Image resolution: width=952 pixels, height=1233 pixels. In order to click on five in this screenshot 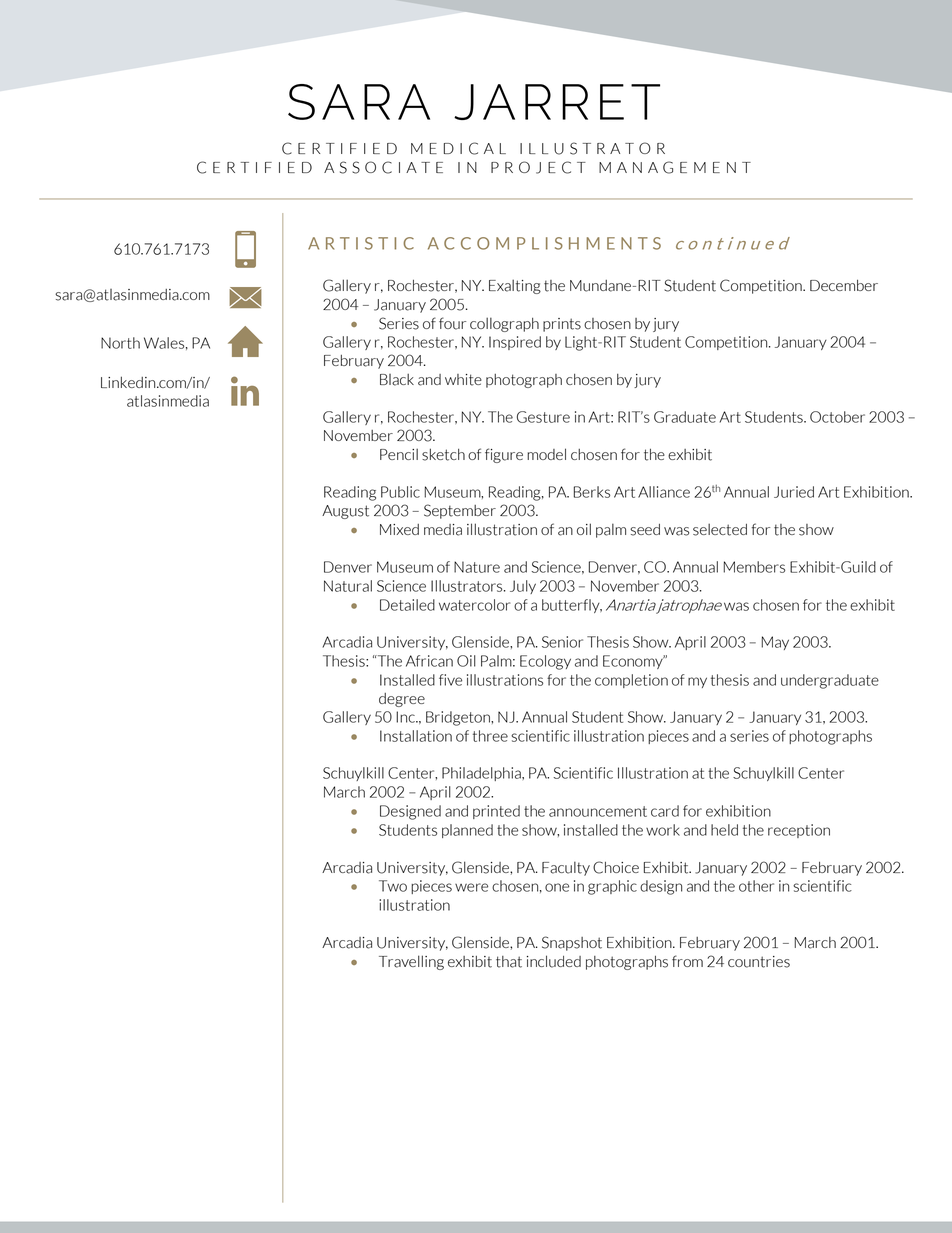, I will do `click(450, 680)`.
